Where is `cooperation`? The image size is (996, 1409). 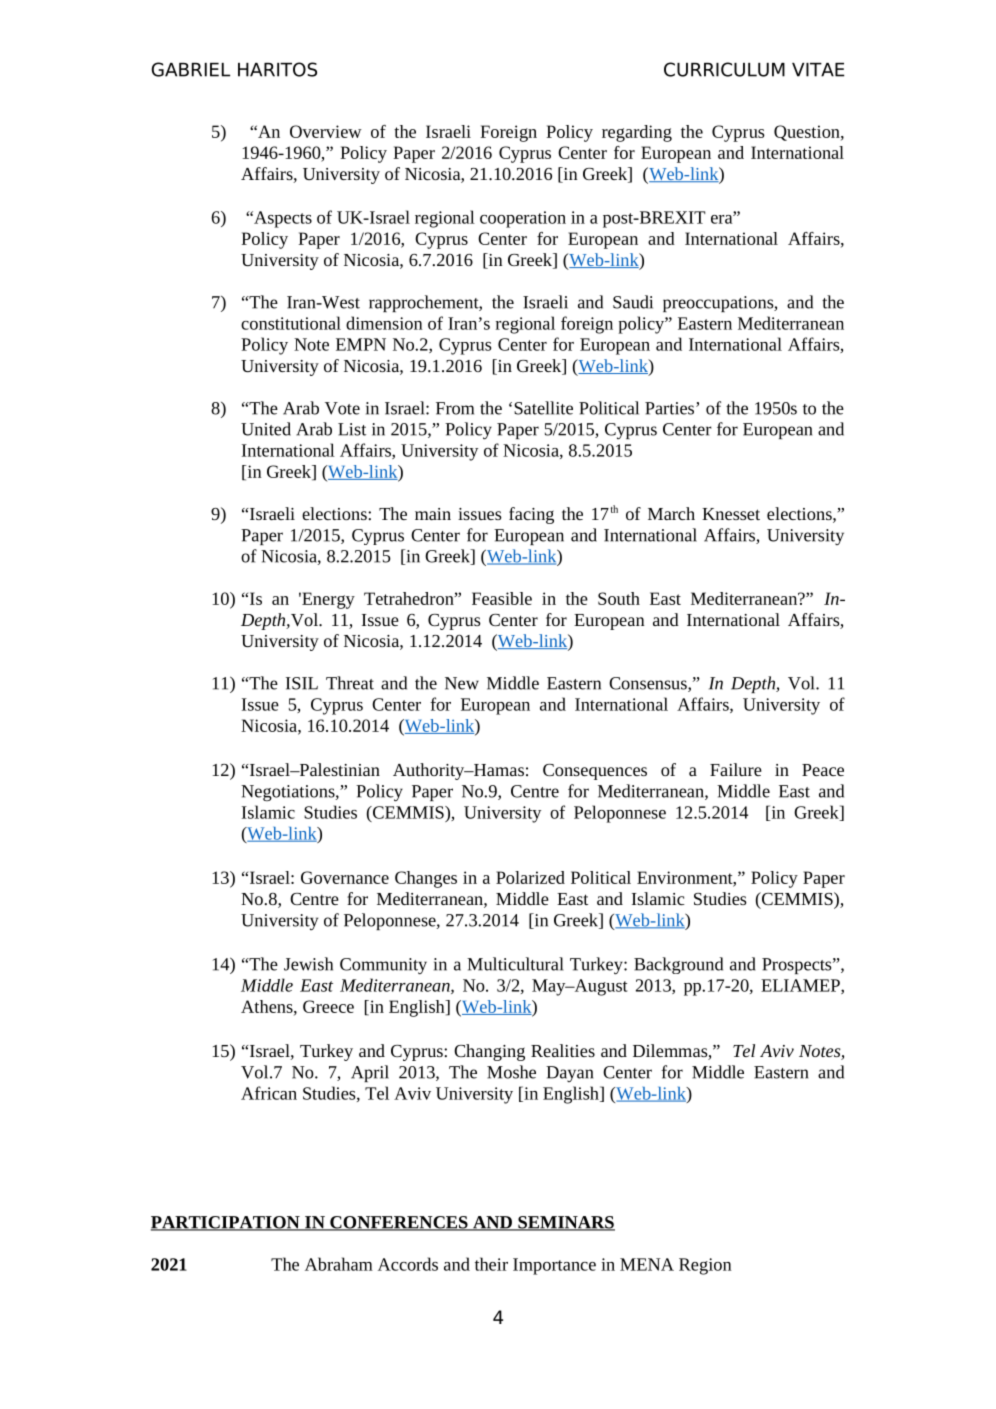 cooperation is located at coordinates (523, 219).
